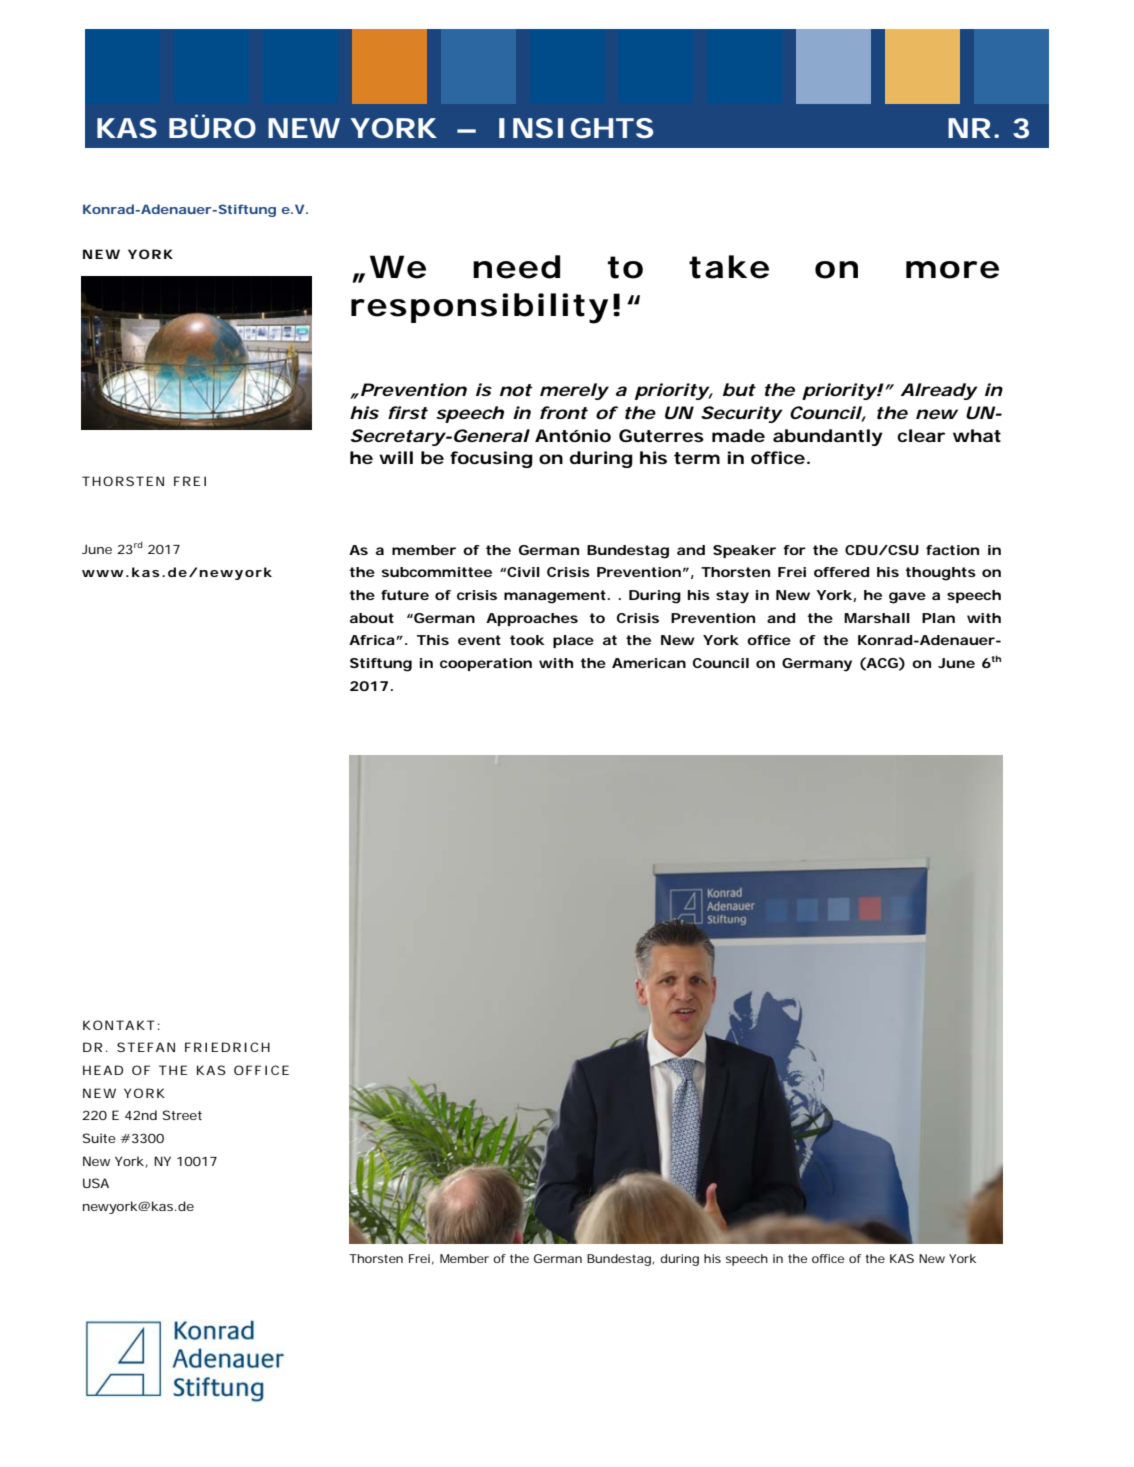 Image resolution: width=1134 pixels, height=1467 pixels. Describe the element at coordinates (564, 412) in the page. I see `front` at that location.
